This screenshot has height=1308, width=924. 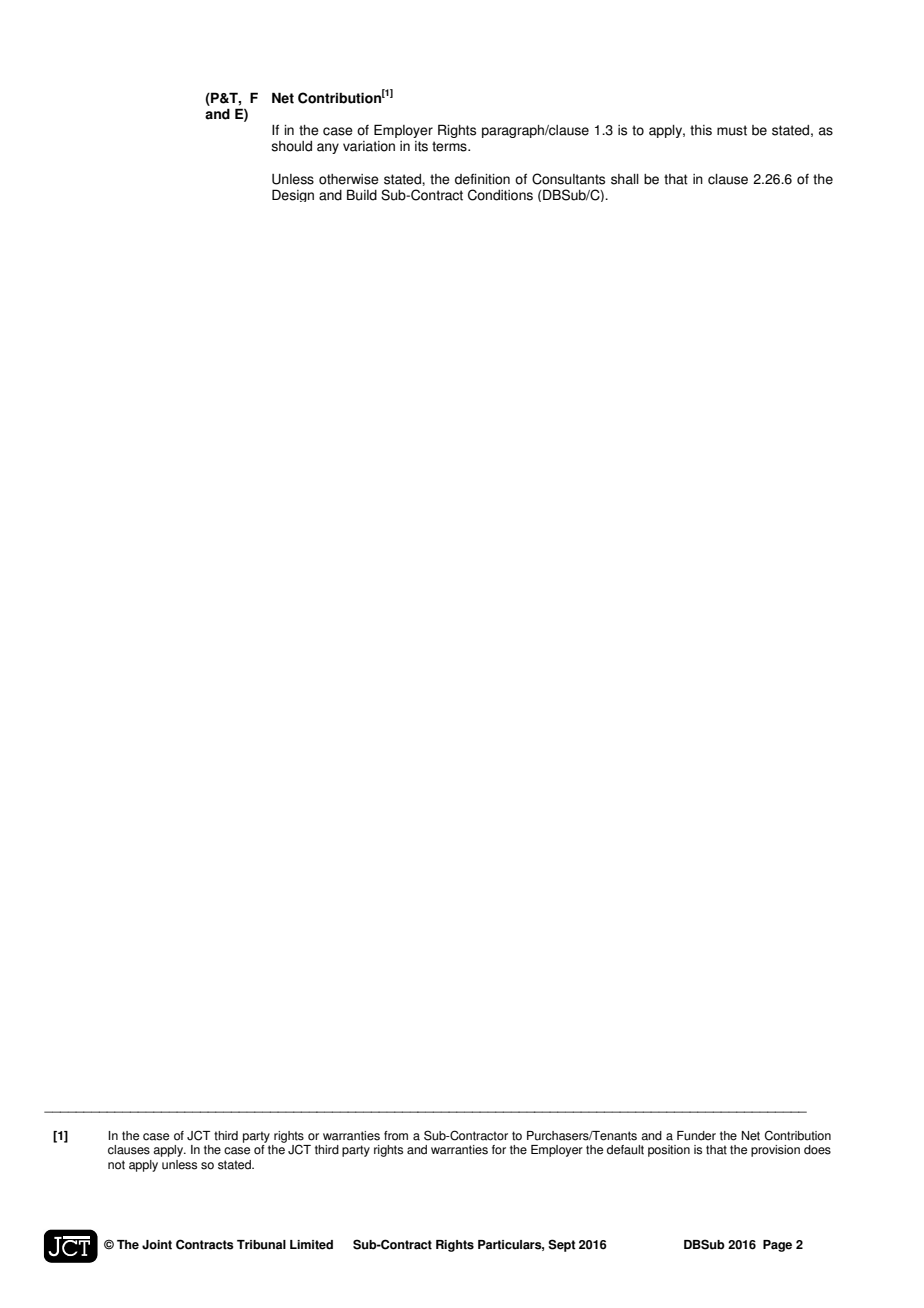 I want to click on must, so click(x=732, y=130).
